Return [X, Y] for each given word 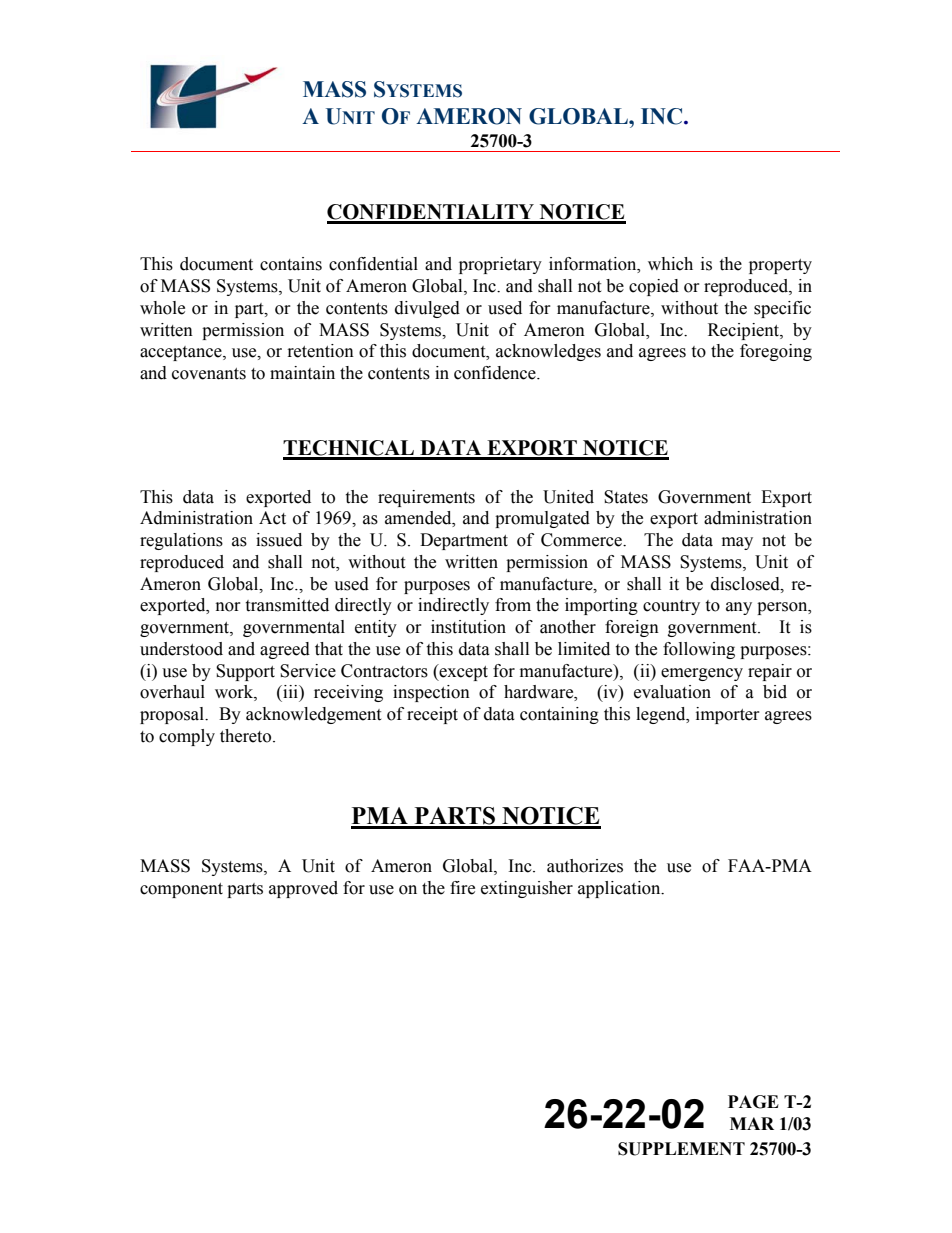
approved [303, 889]
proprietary [500, 265]
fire [462, 888]
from [513, 605]
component [181, 890]
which [670, 264]
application [620, 889]
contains [291, 264]
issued [279, 540]
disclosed [746, 584]
